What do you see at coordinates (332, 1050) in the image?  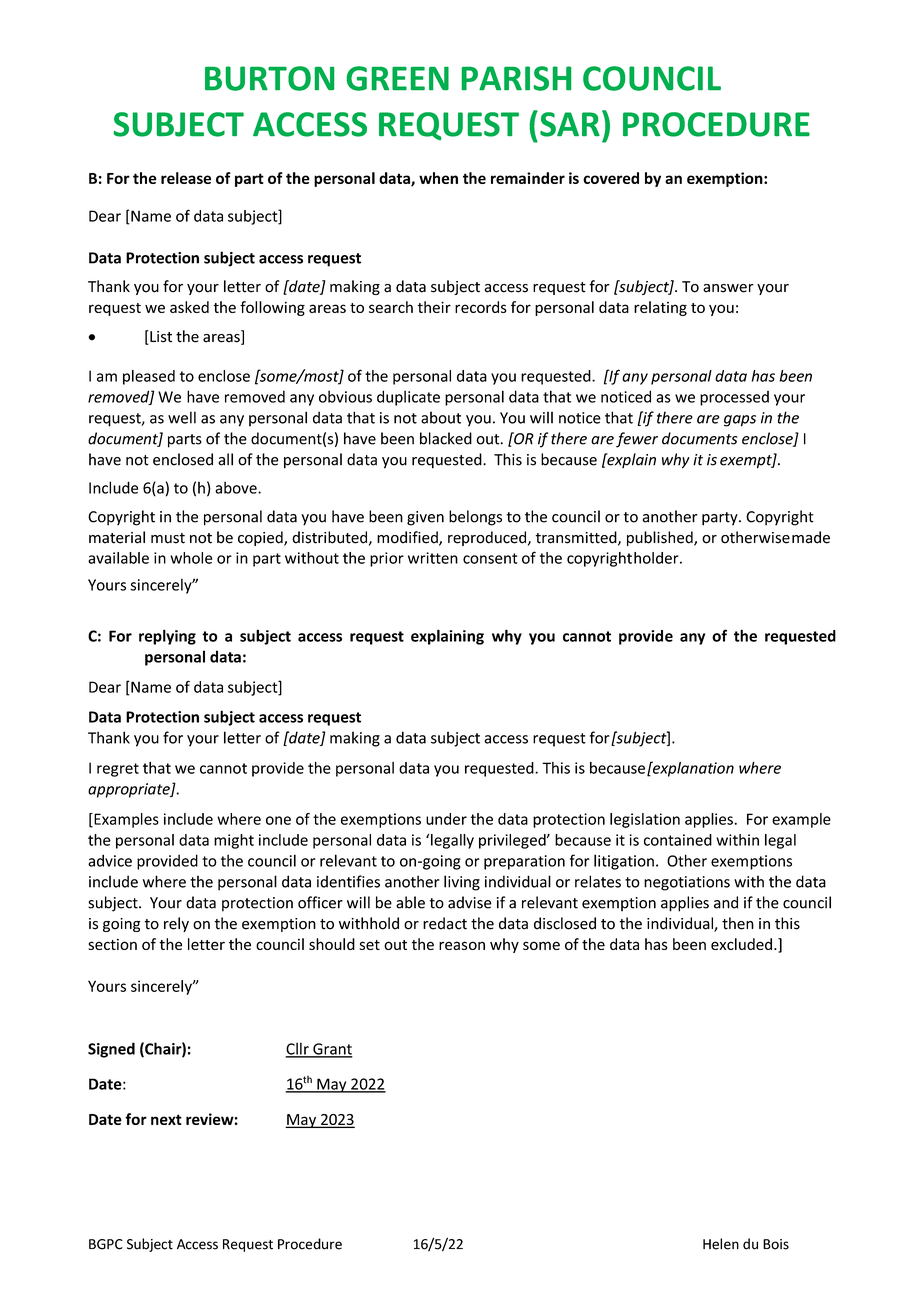 I see `Grant` at bounding box center [332, 1050].
